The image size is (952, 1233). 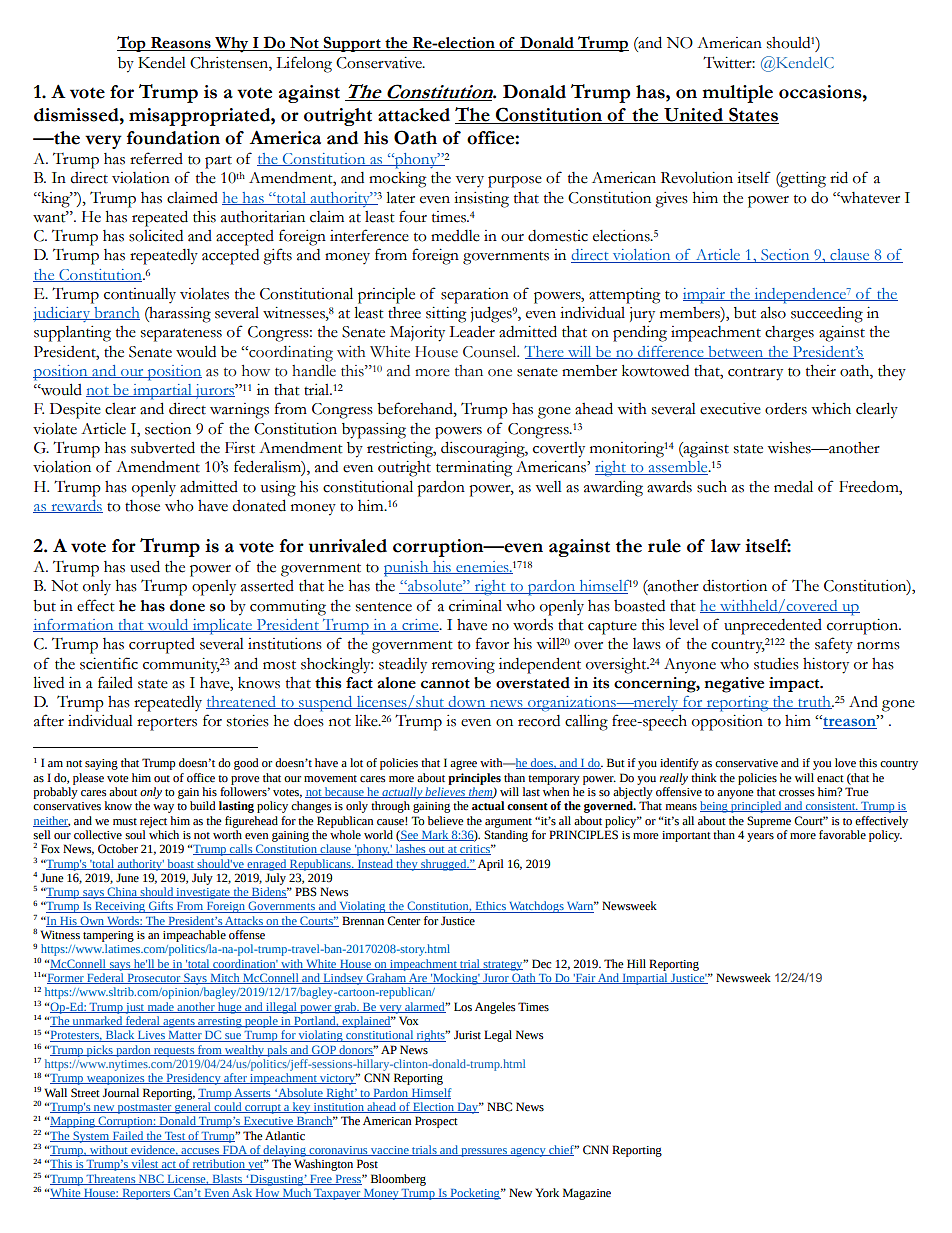 What do you see at coordinates (145, 1164) in the screenshot?
I see `vilest` at bounding box center [145, 1164].
